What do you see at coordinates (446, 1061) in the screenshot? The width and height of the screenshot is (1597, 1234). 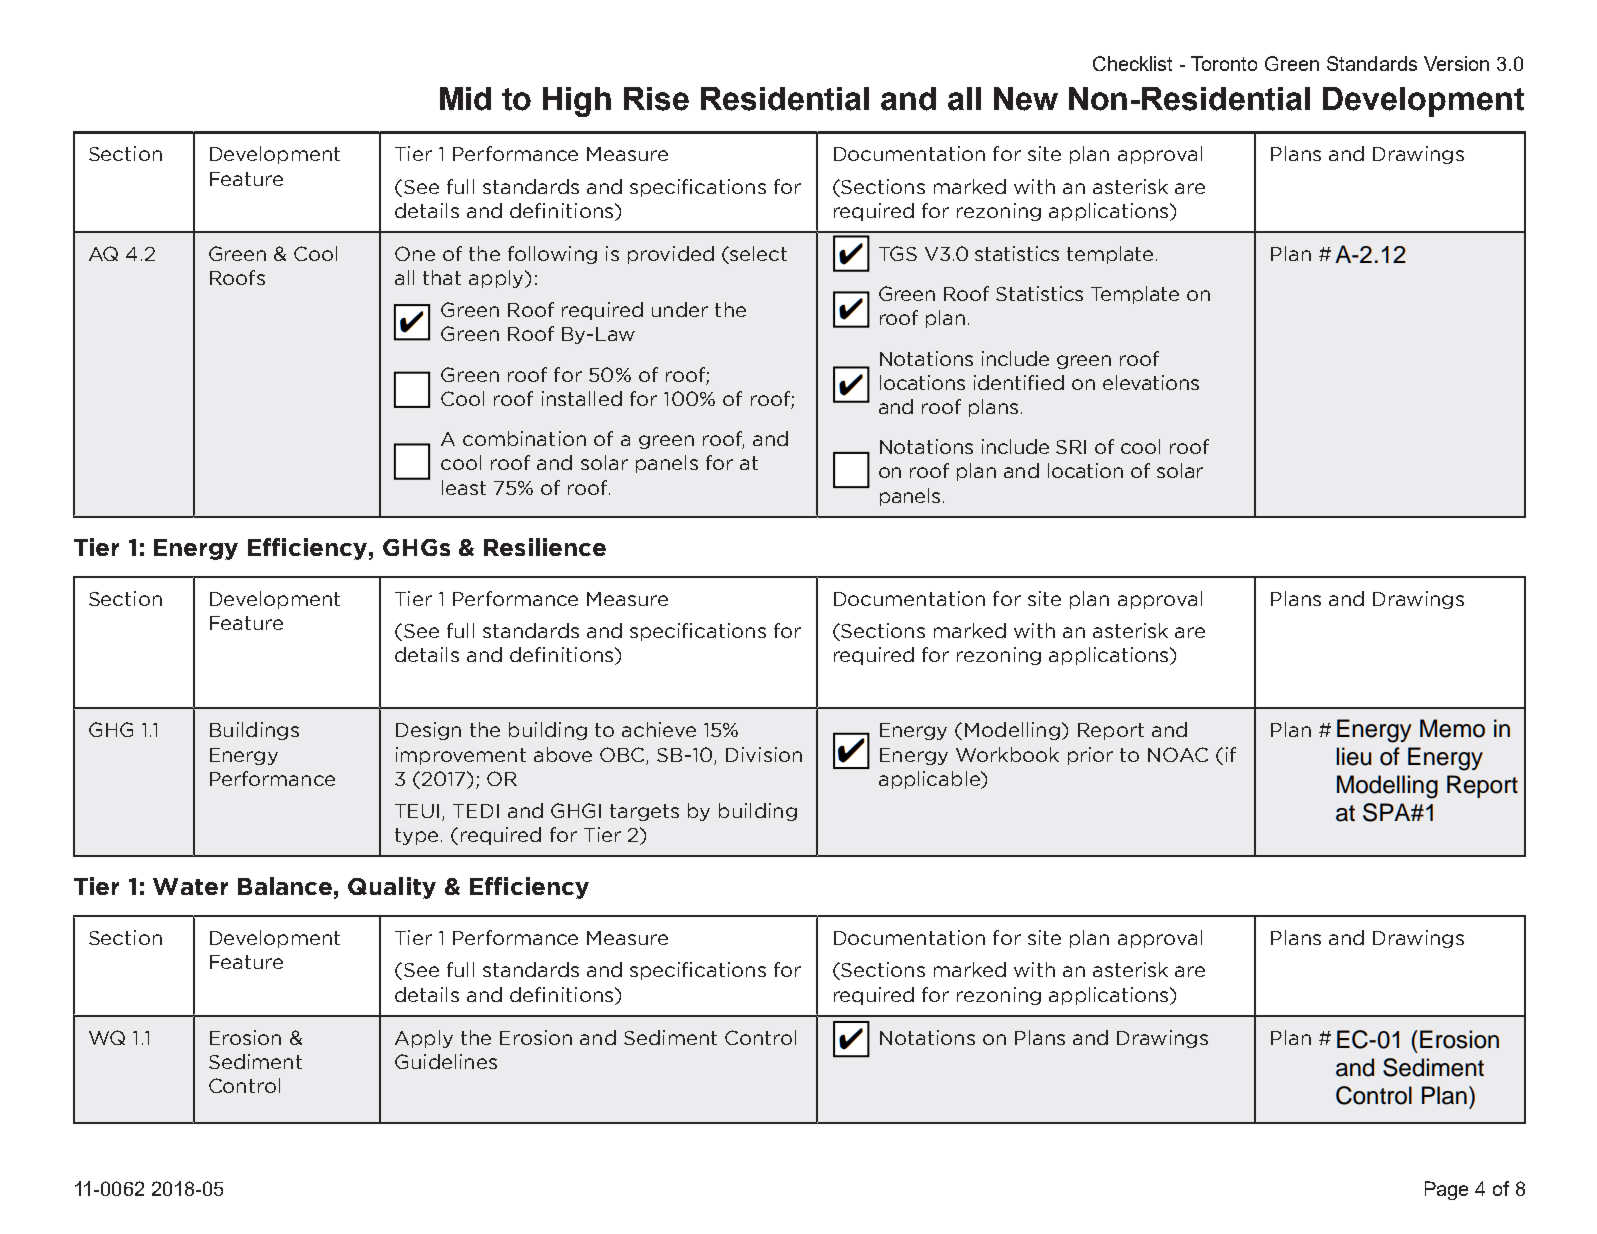 I see `Guidelines` at bounding box center [446, 1061].
